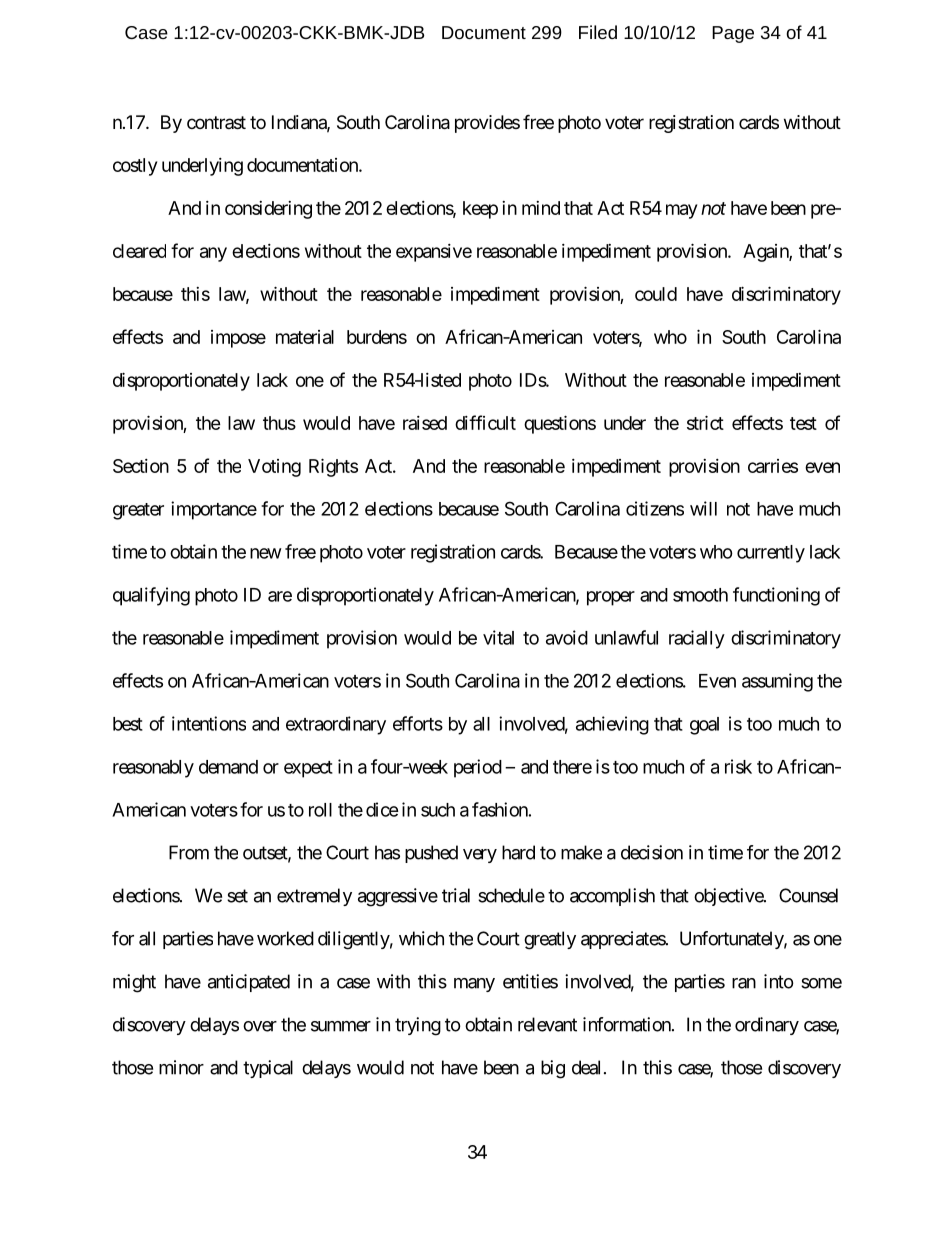 The width and height of the screenshot is (952, 1233). I want to click on impose, so click(238, 339).
